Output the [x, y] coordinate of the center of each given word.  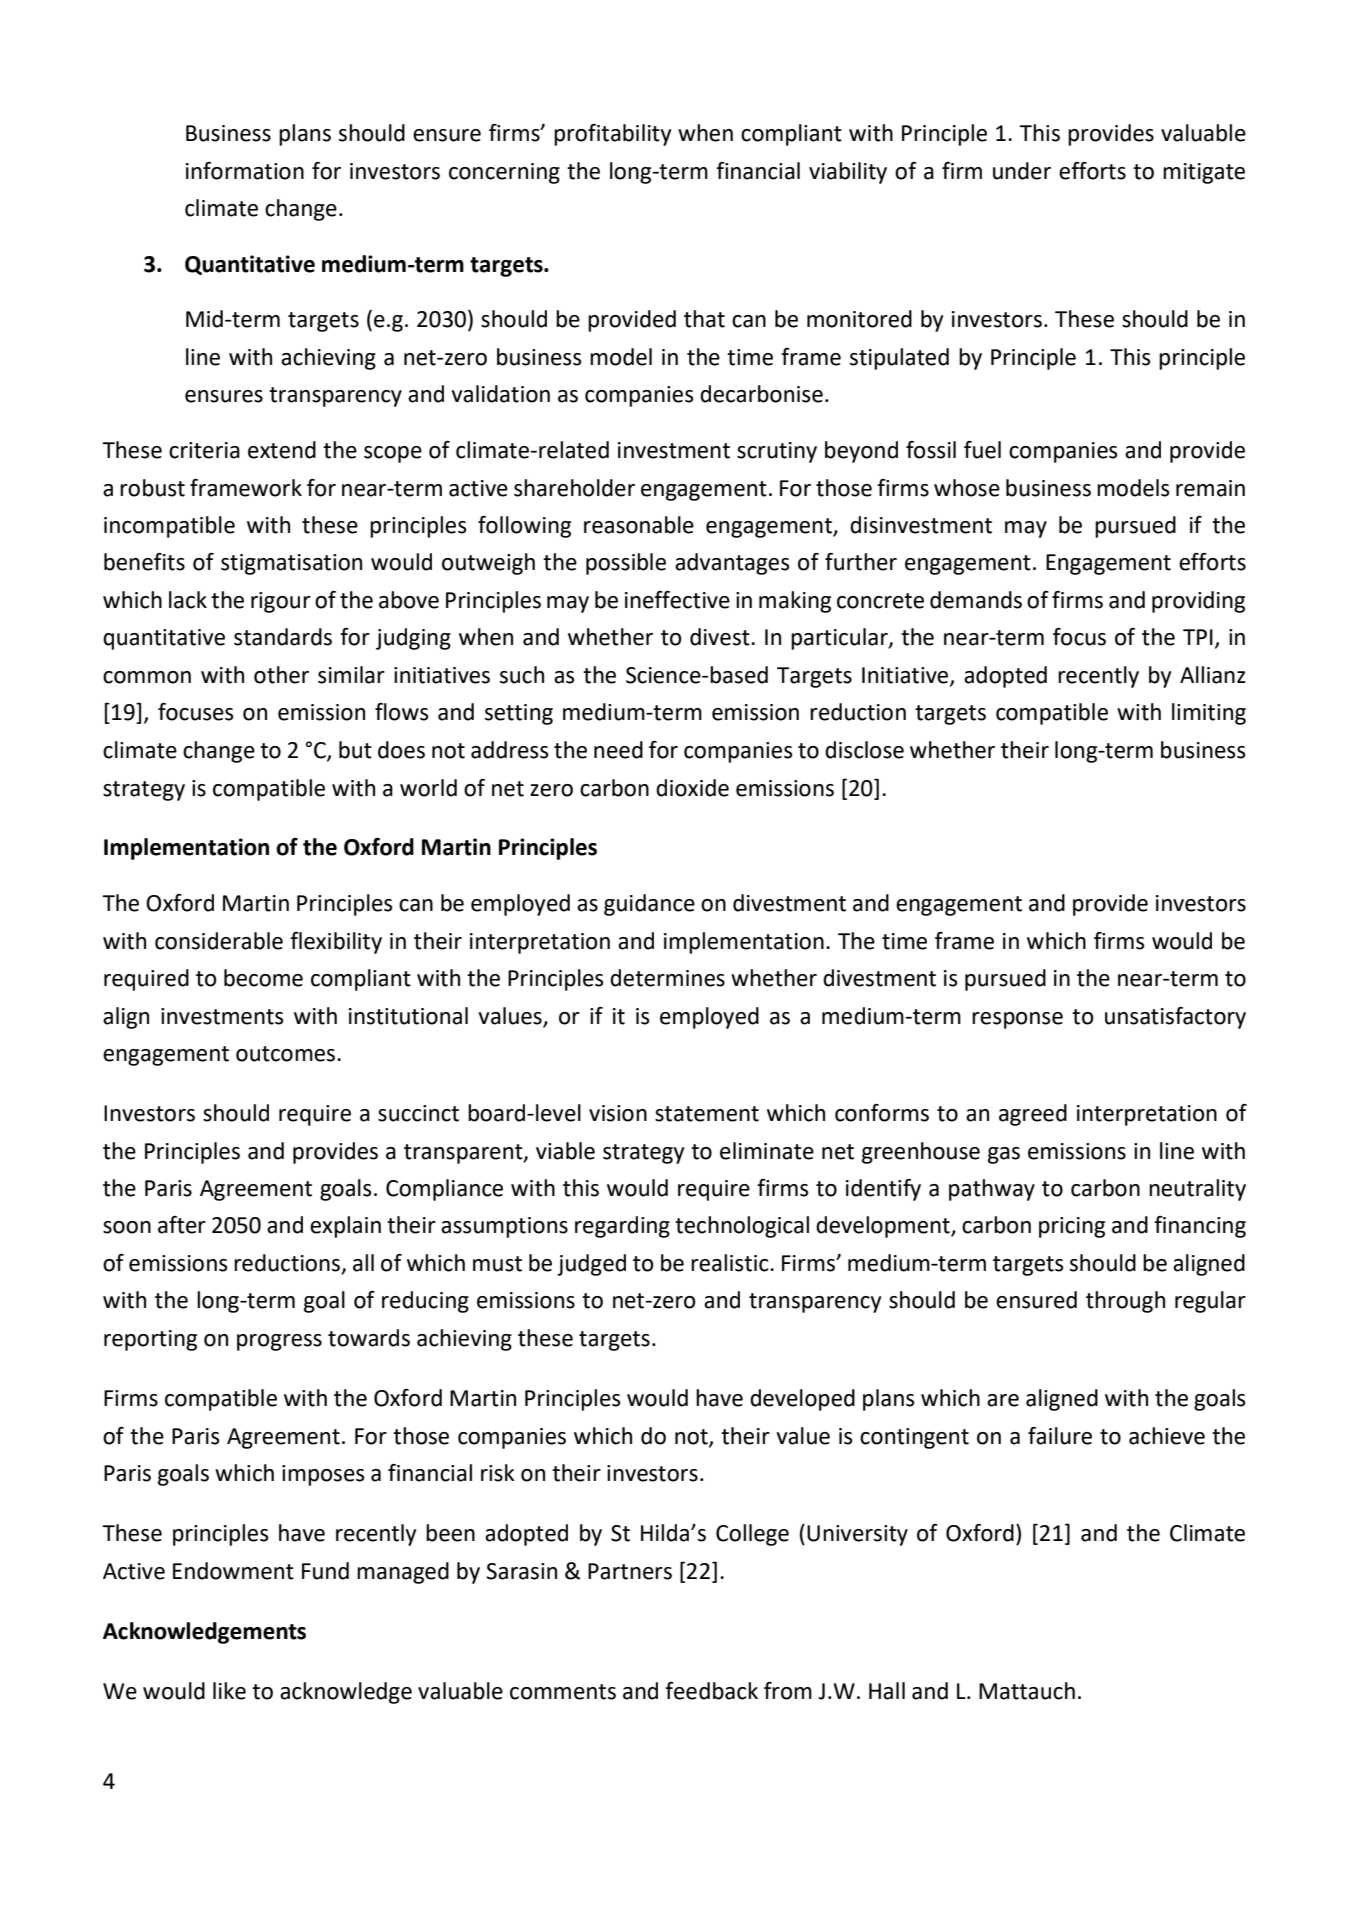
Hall [887, 1691]
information [245, 171]
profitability [612, 135]
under [1022, 171]
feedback [711, 1691]
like [229, 1691]
